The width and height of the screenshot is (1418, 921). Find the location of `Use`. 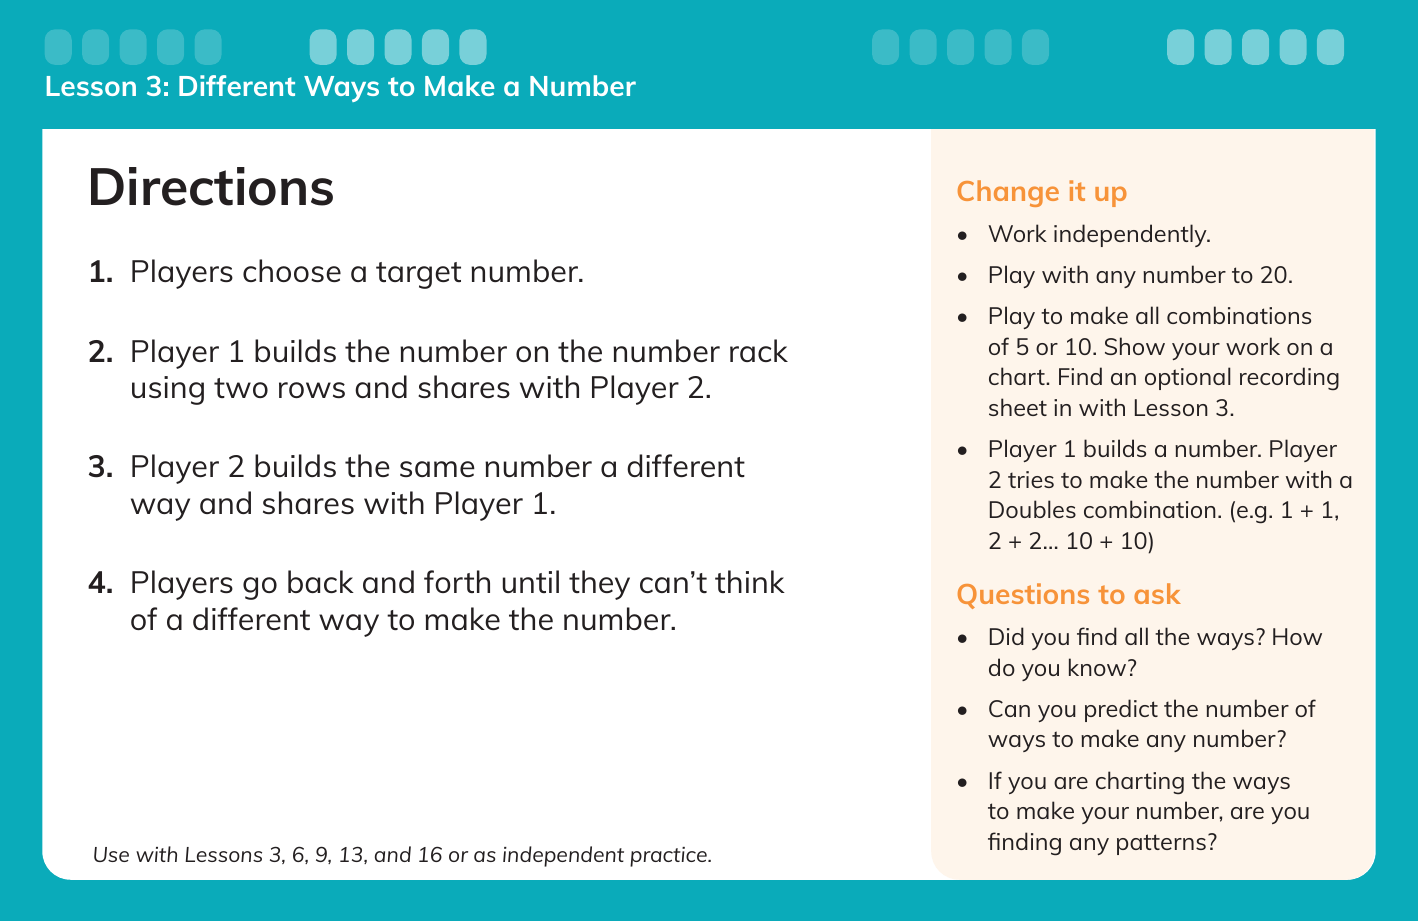

Use is located at coordinates (111, 854).
